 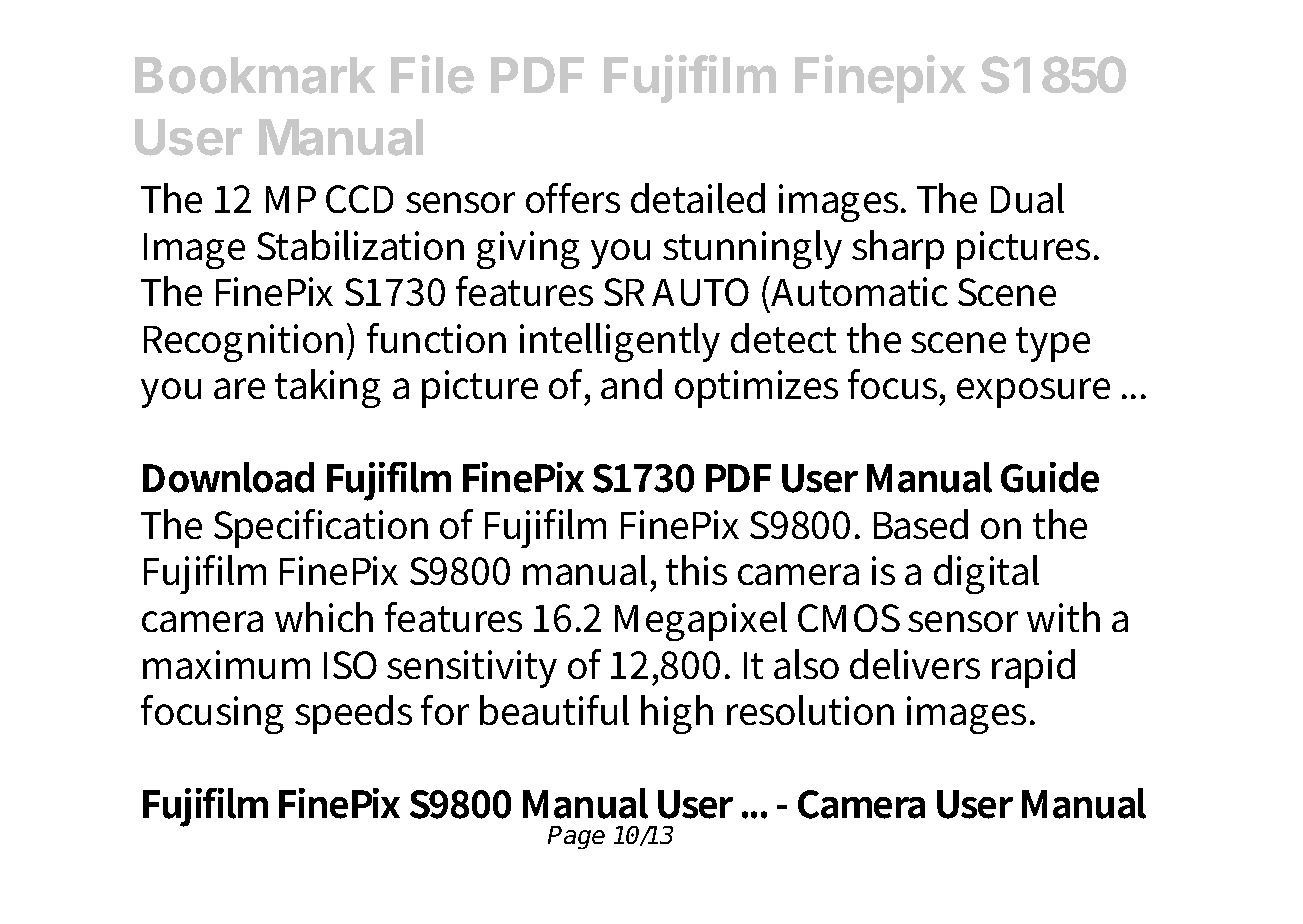 I want to click on and, so click(x=631, y=384).
